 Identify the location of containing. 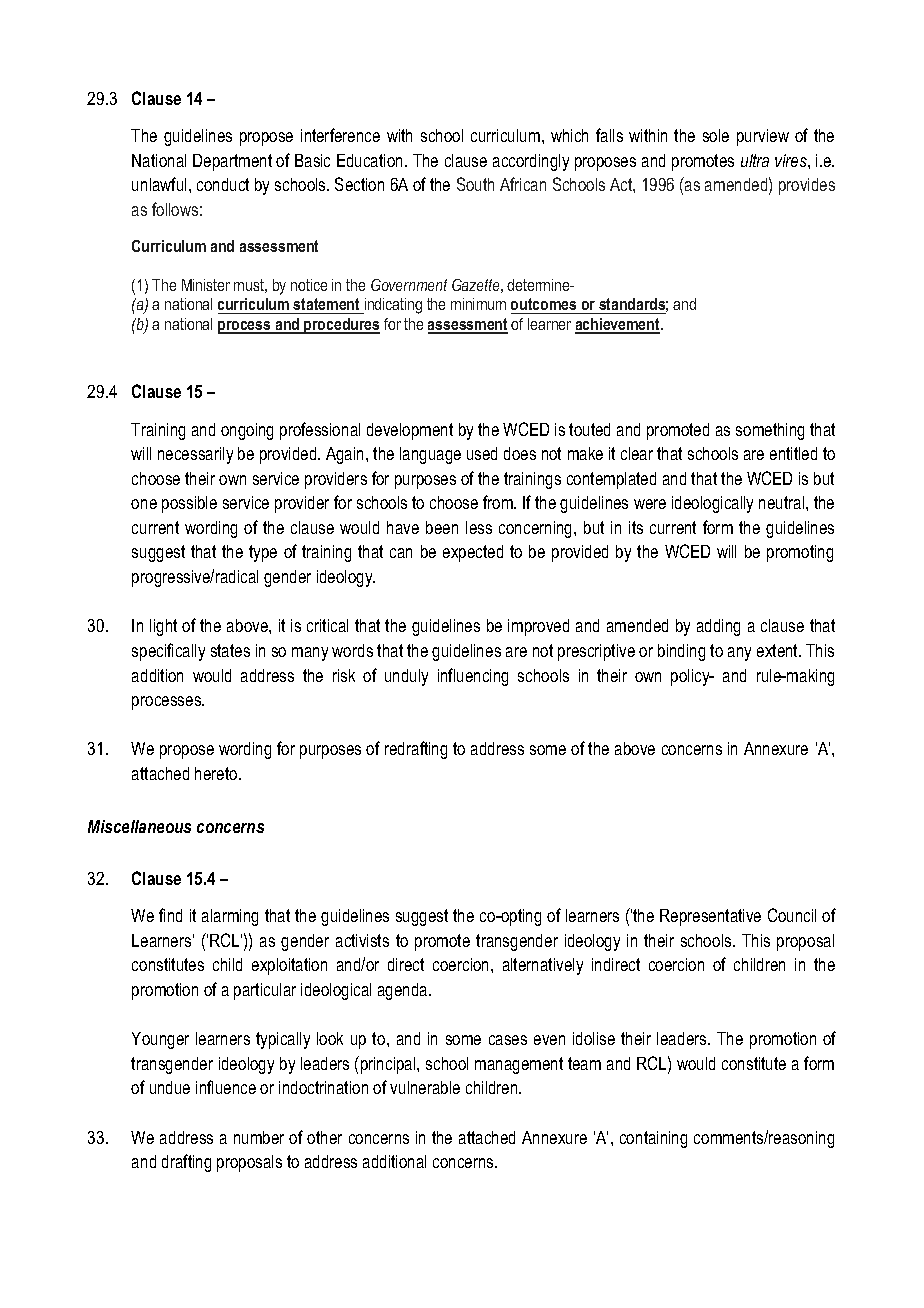
(653, 1139).
